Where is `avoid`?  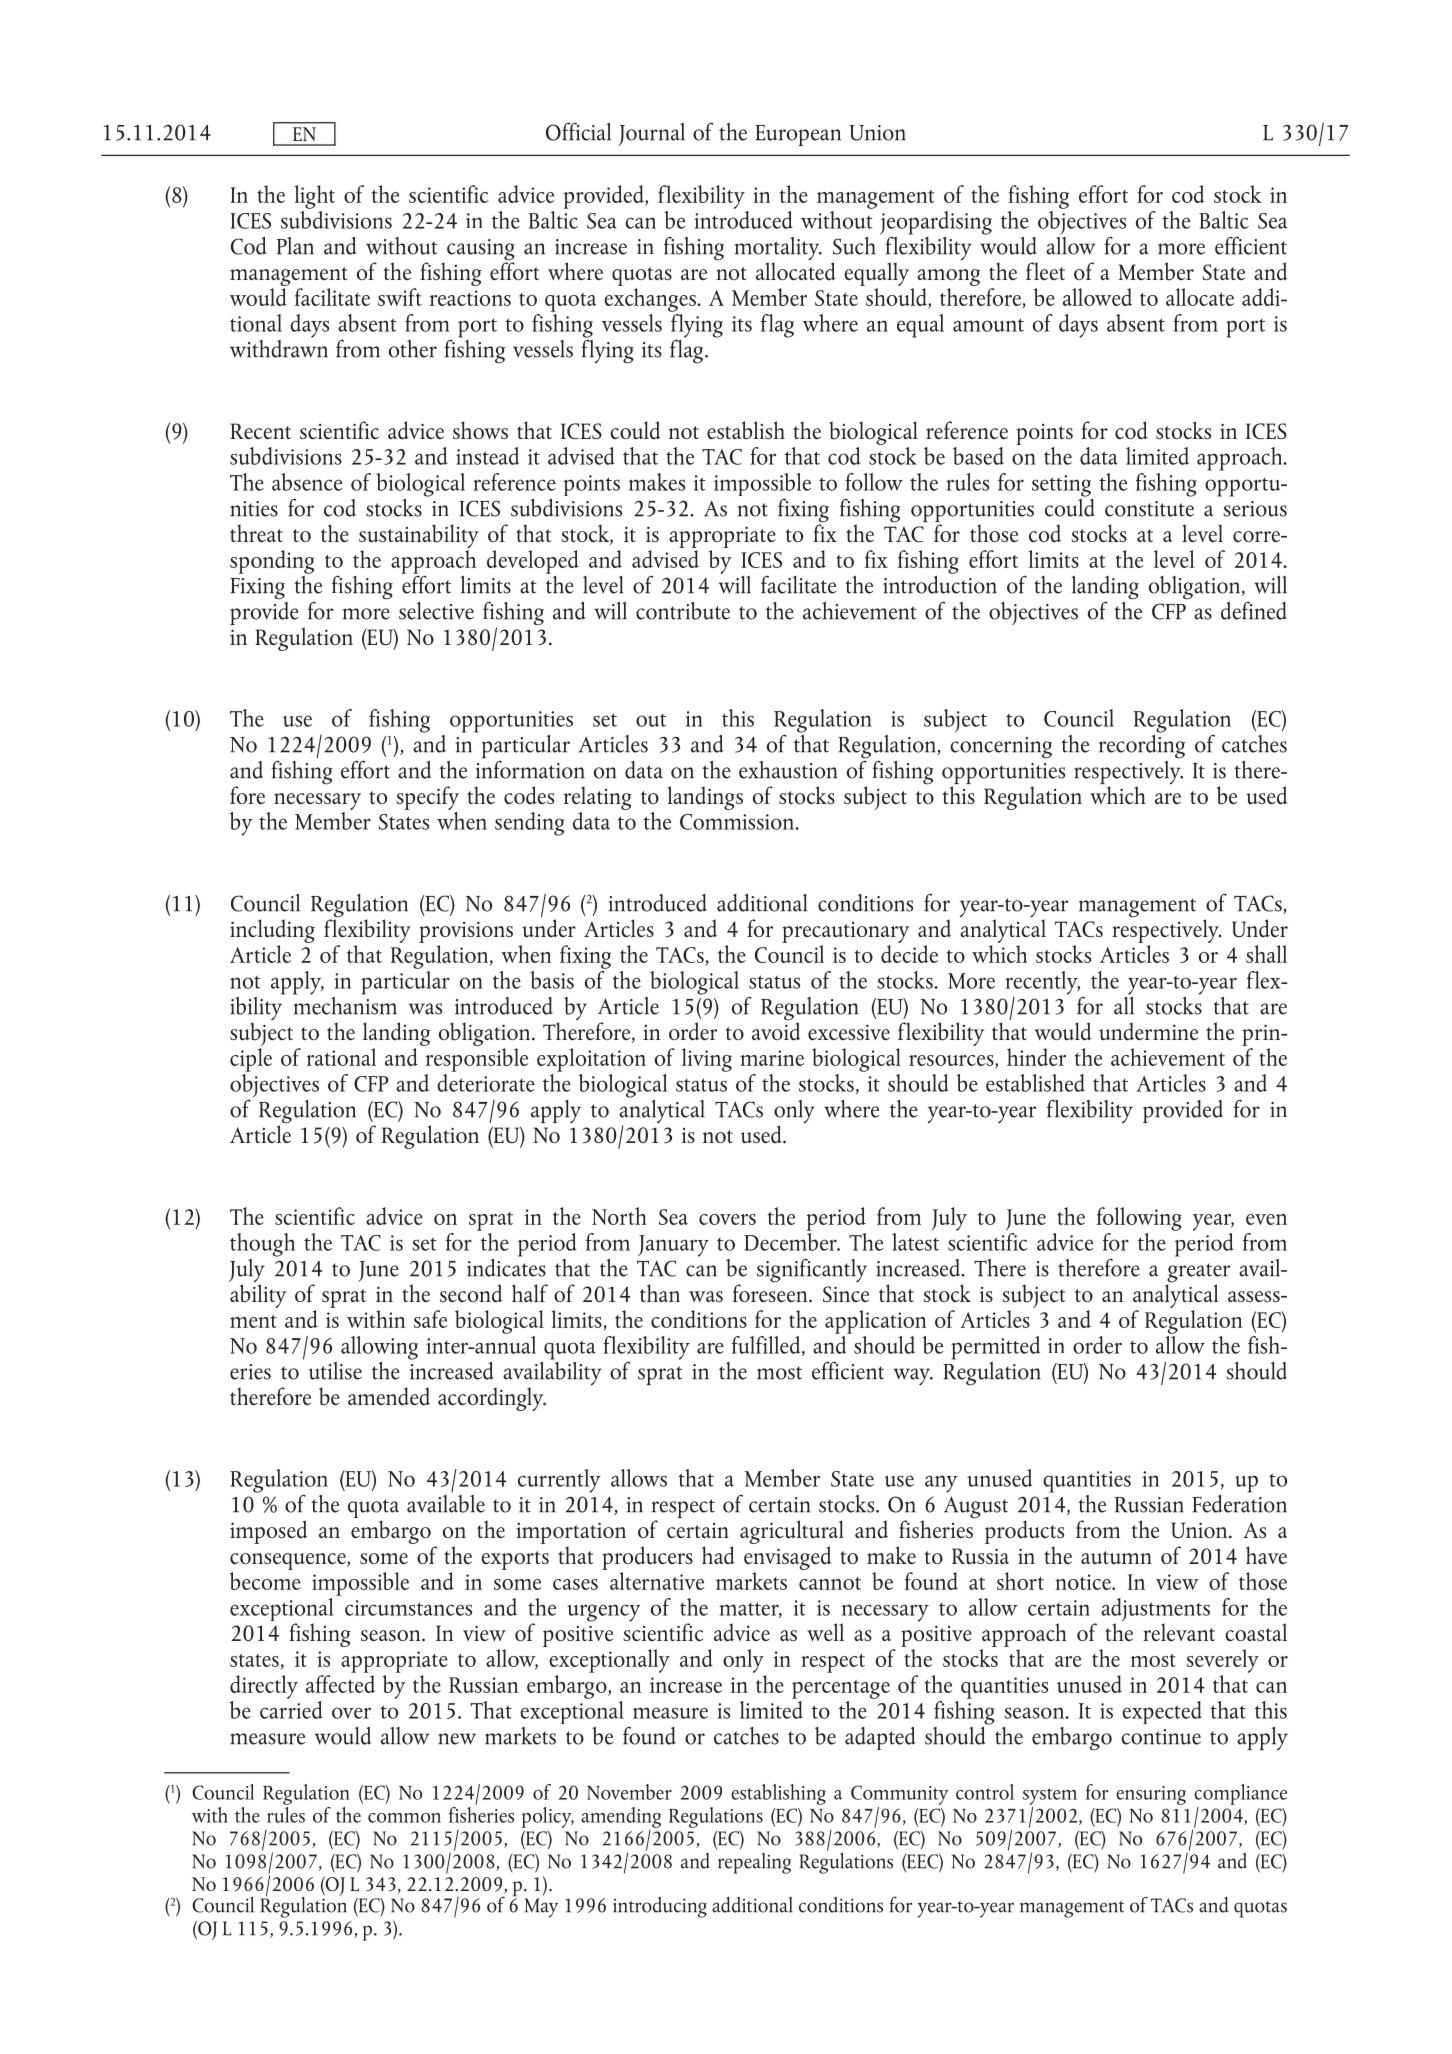 avoid is located at coordinates (776, 1030).
